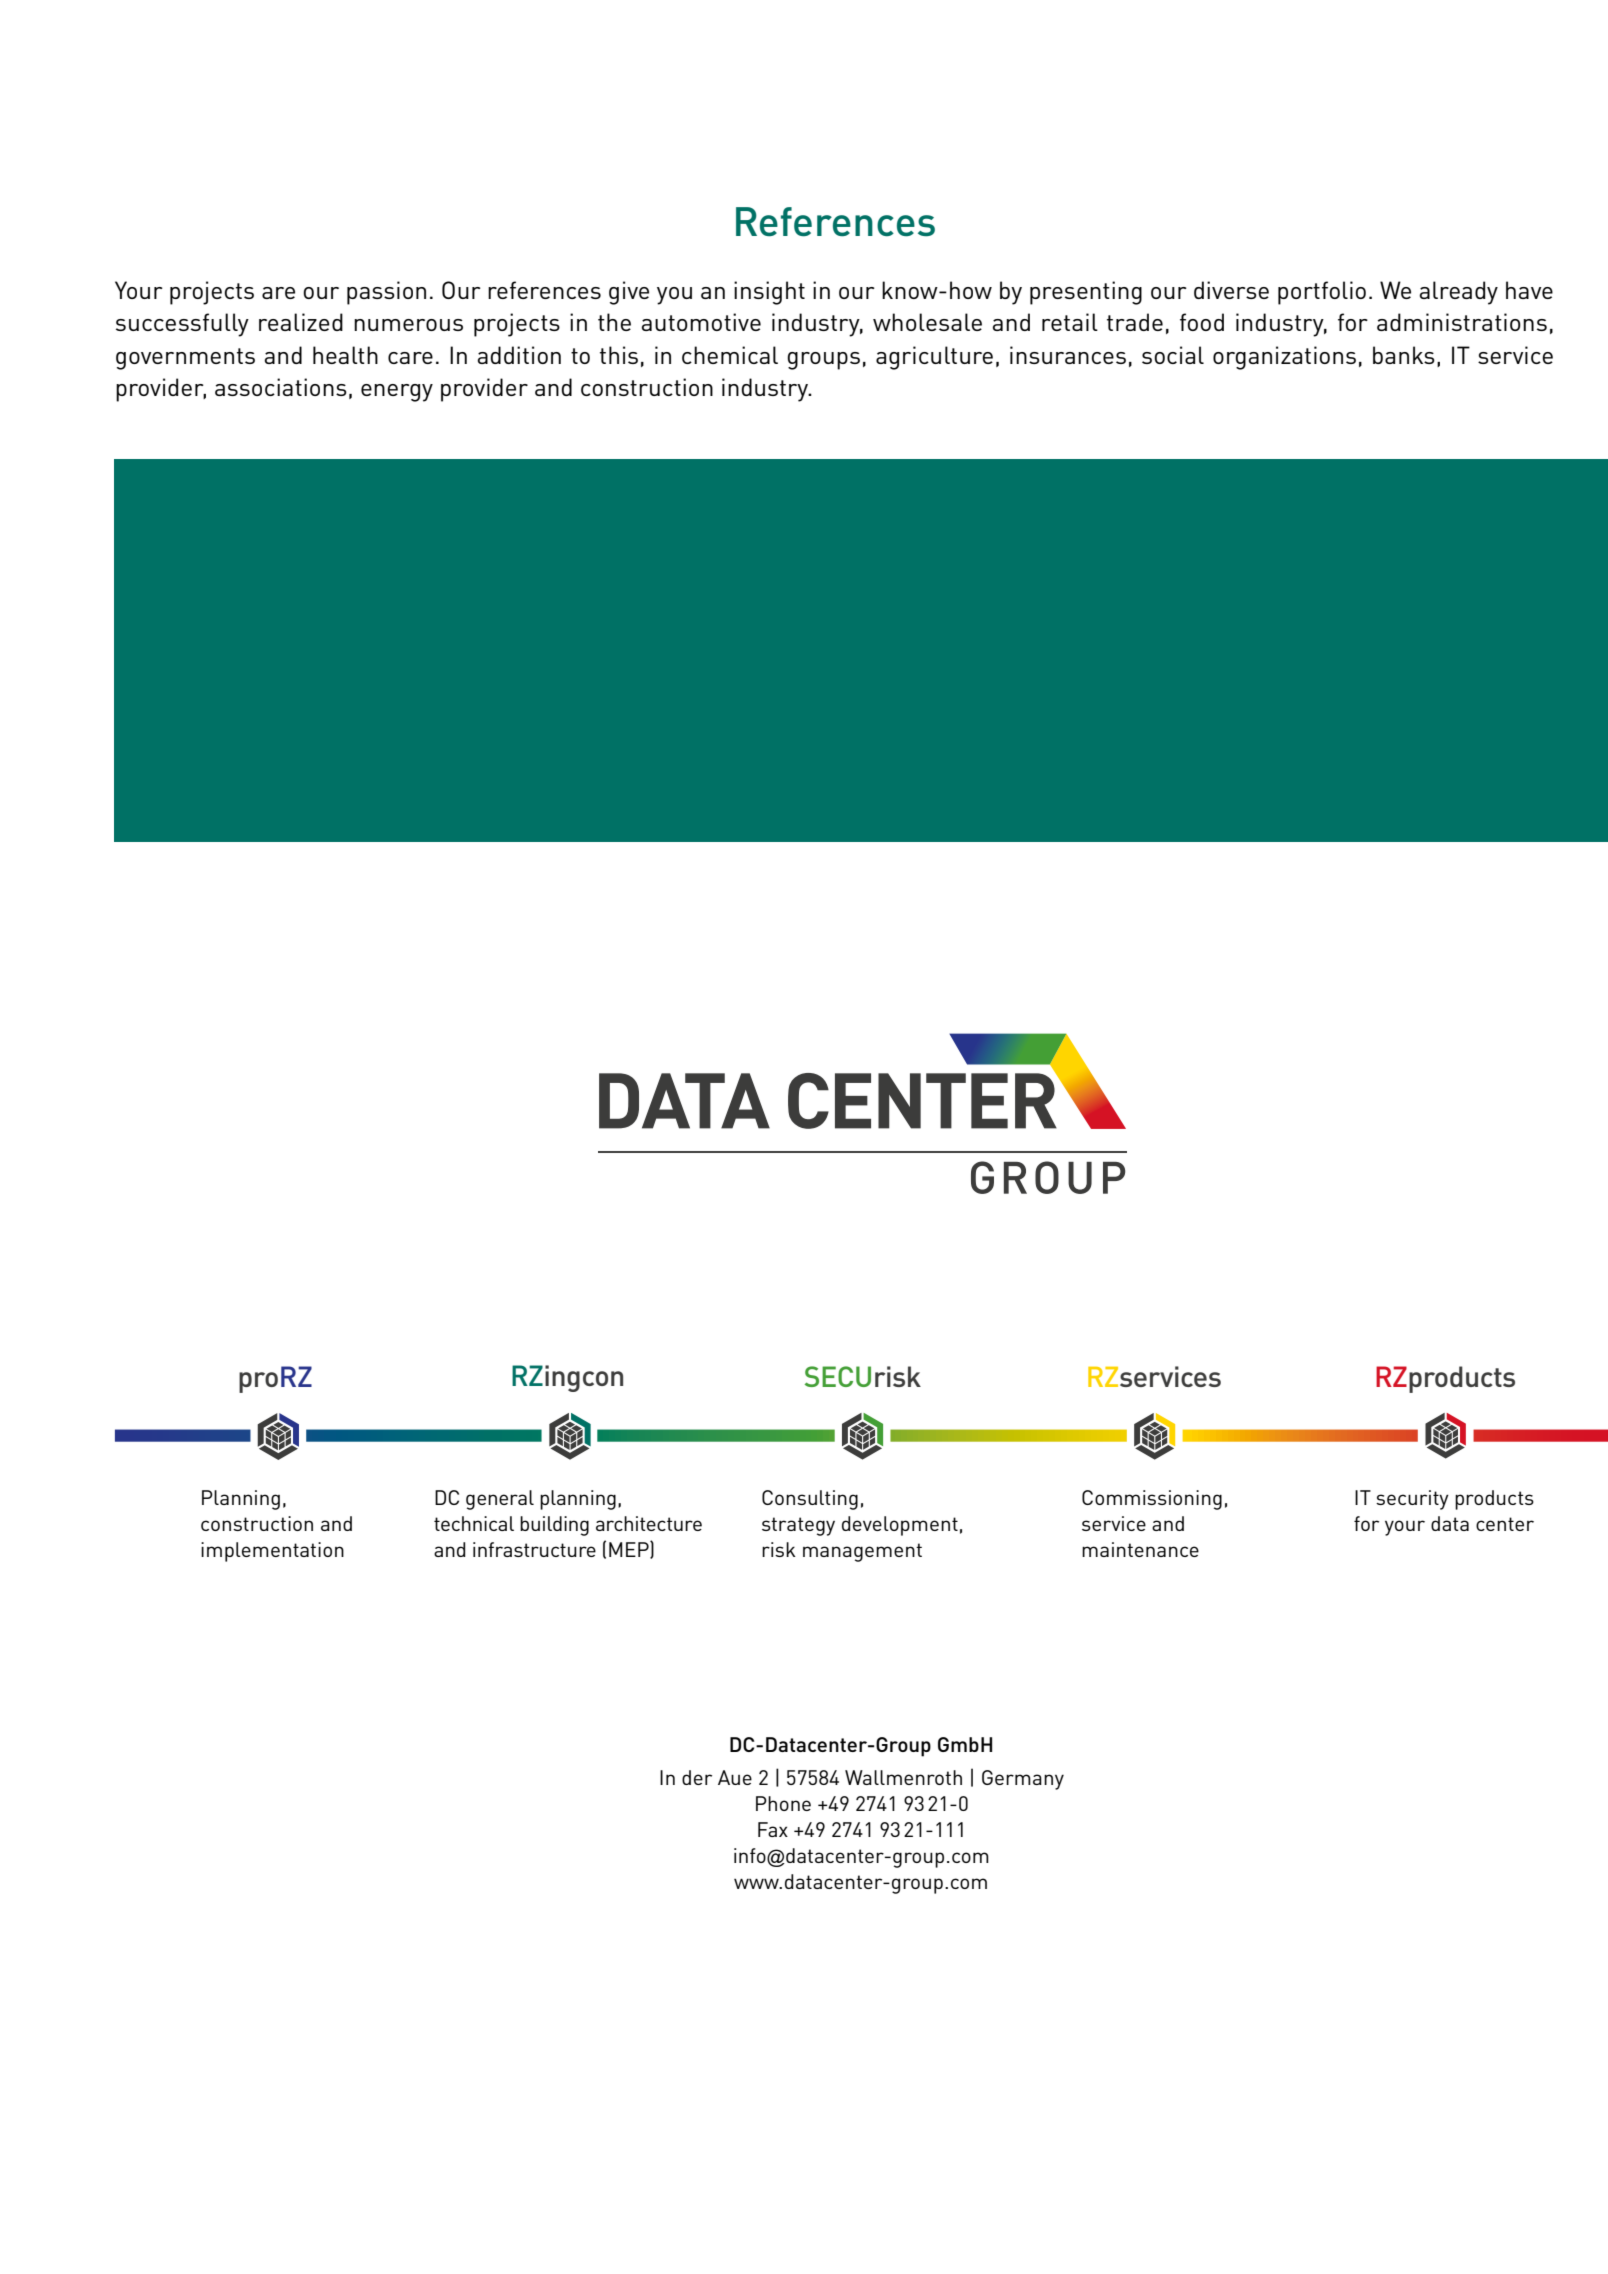 The image size is (1608, 2274). What do you see at coordinates (345, 355) in the image?
I see `health` at bounding box center [345, 355].
